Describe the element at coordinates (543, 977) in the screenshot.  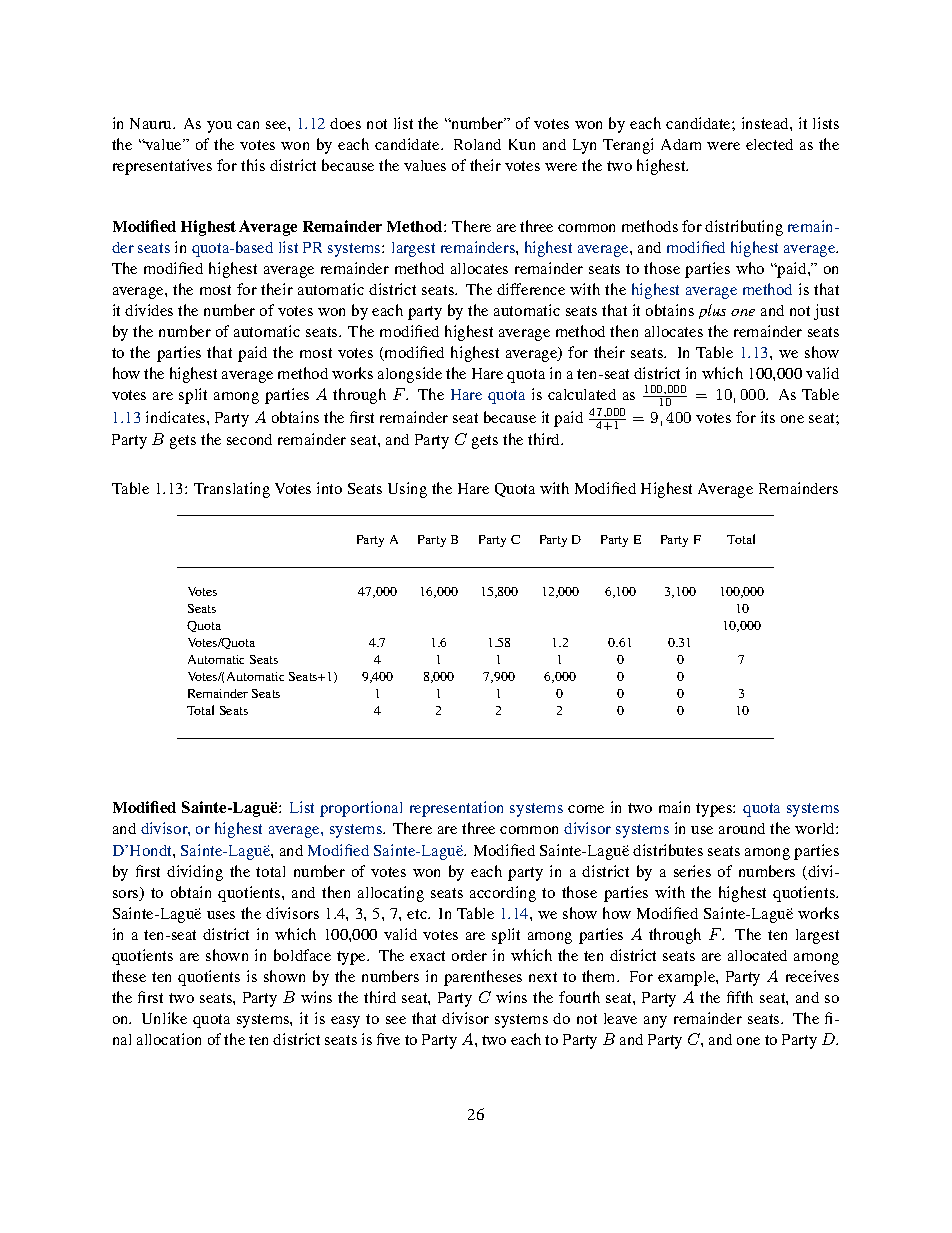
I see `next` at that location.
